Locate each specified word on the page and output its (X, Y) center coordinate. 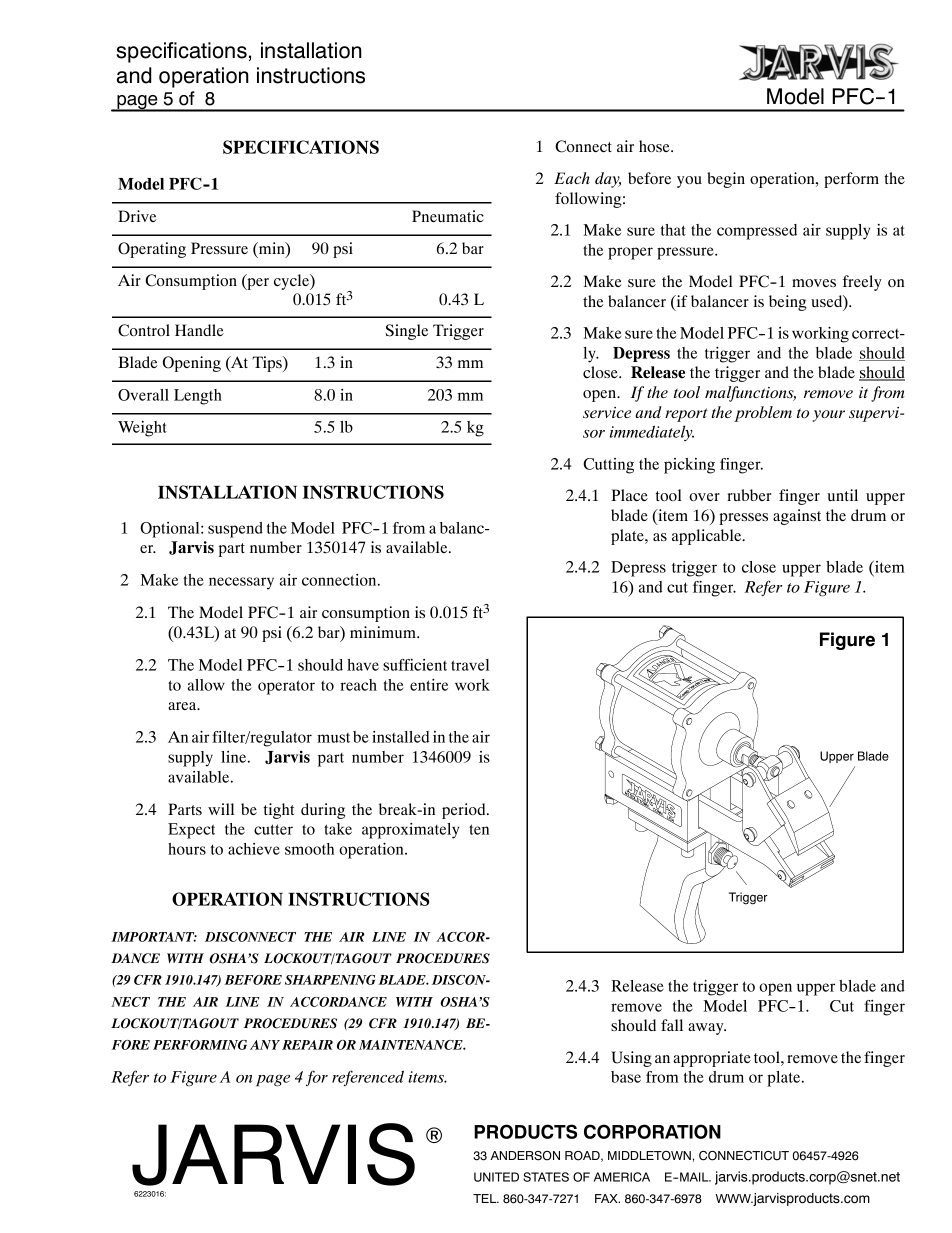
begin (726, 180)
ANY (265, 1045)
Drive (137, 216)
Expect (191, 831)
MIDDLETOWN (649, 1156)
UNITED (496, 1177)
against (797, 517)
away (707, 1029)
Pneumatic (448, 216)
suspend (235, 530)
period (465, 811)
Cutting (608, 466)
